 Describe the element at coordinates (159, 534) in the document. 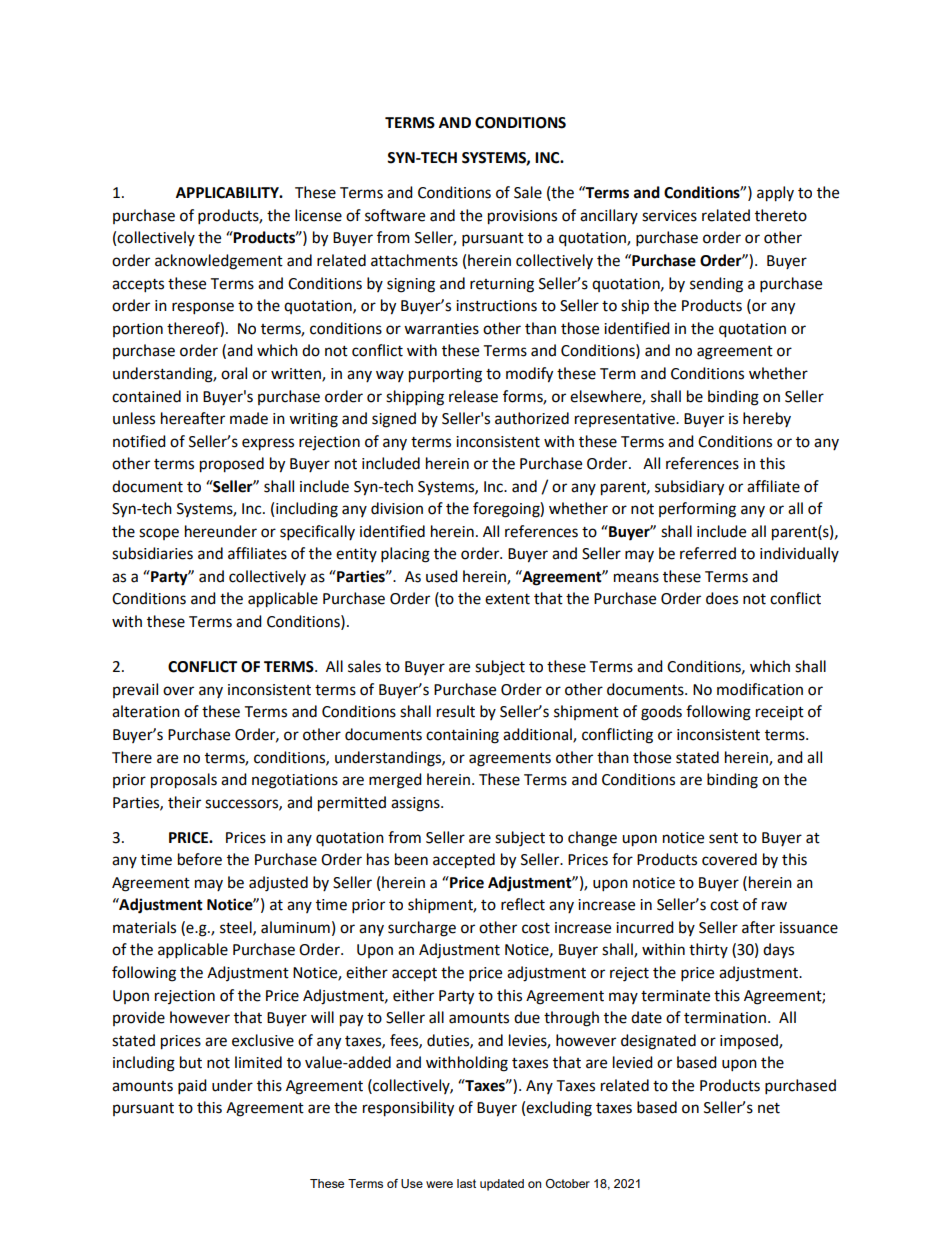

I see `scope` at that location.
